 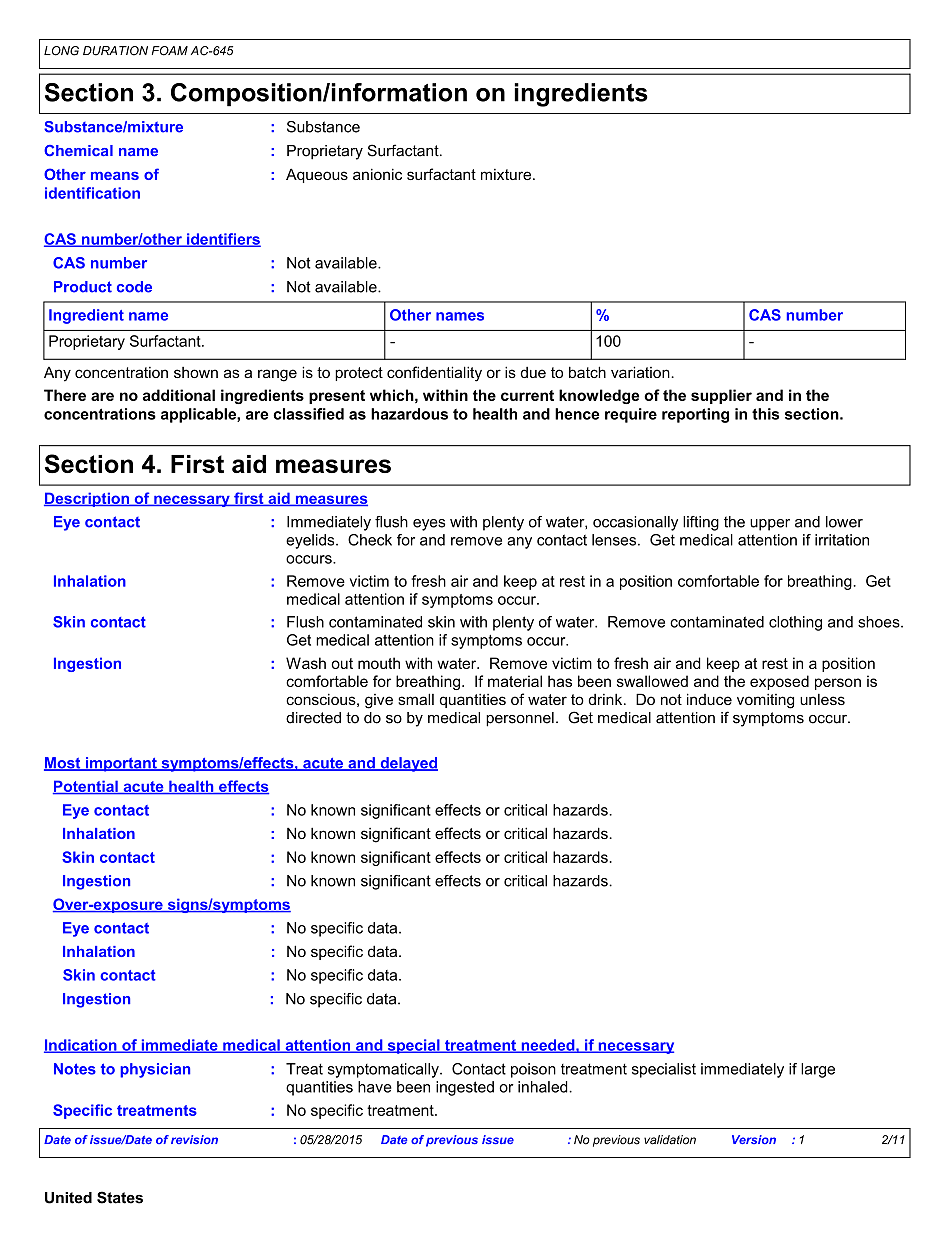 What do you see at coordinates (465, 1088) in the screenshot?
I see `ingested` at bounding box center [465, 1088].
